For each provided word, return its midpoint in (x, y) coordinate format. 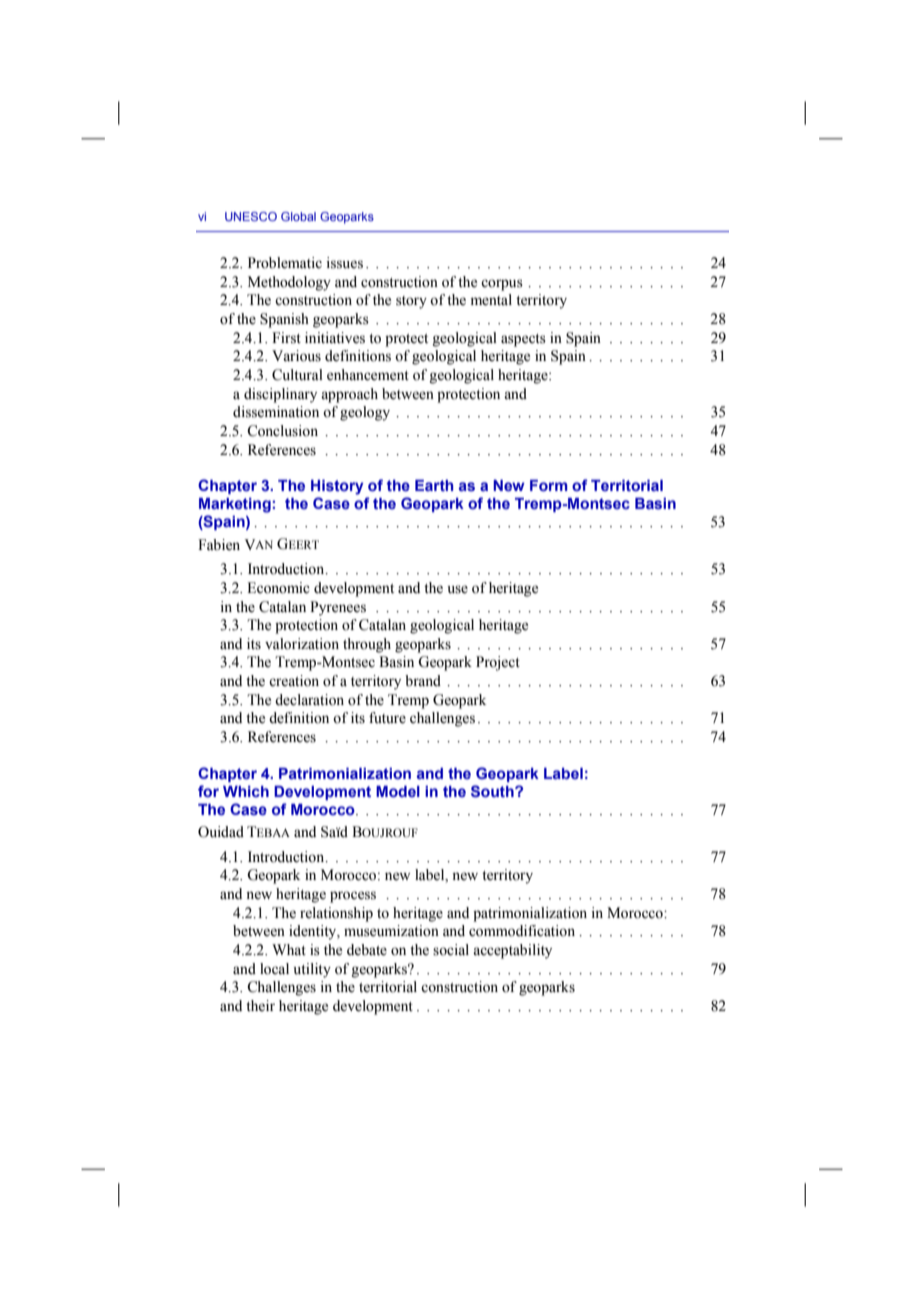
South (493, 791)
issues (345, 263)
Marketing (235, 505)
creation (294, 681)
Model (398, 791)
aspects (523, 340)
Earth (434, 485)
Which (246, 791)
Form (549, 485)
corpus (502, 285)
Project (498, 663)
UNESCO (251, 216)
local (274, 969)
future (387, 718)
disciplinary (280, 395)
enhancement (368, 375)
